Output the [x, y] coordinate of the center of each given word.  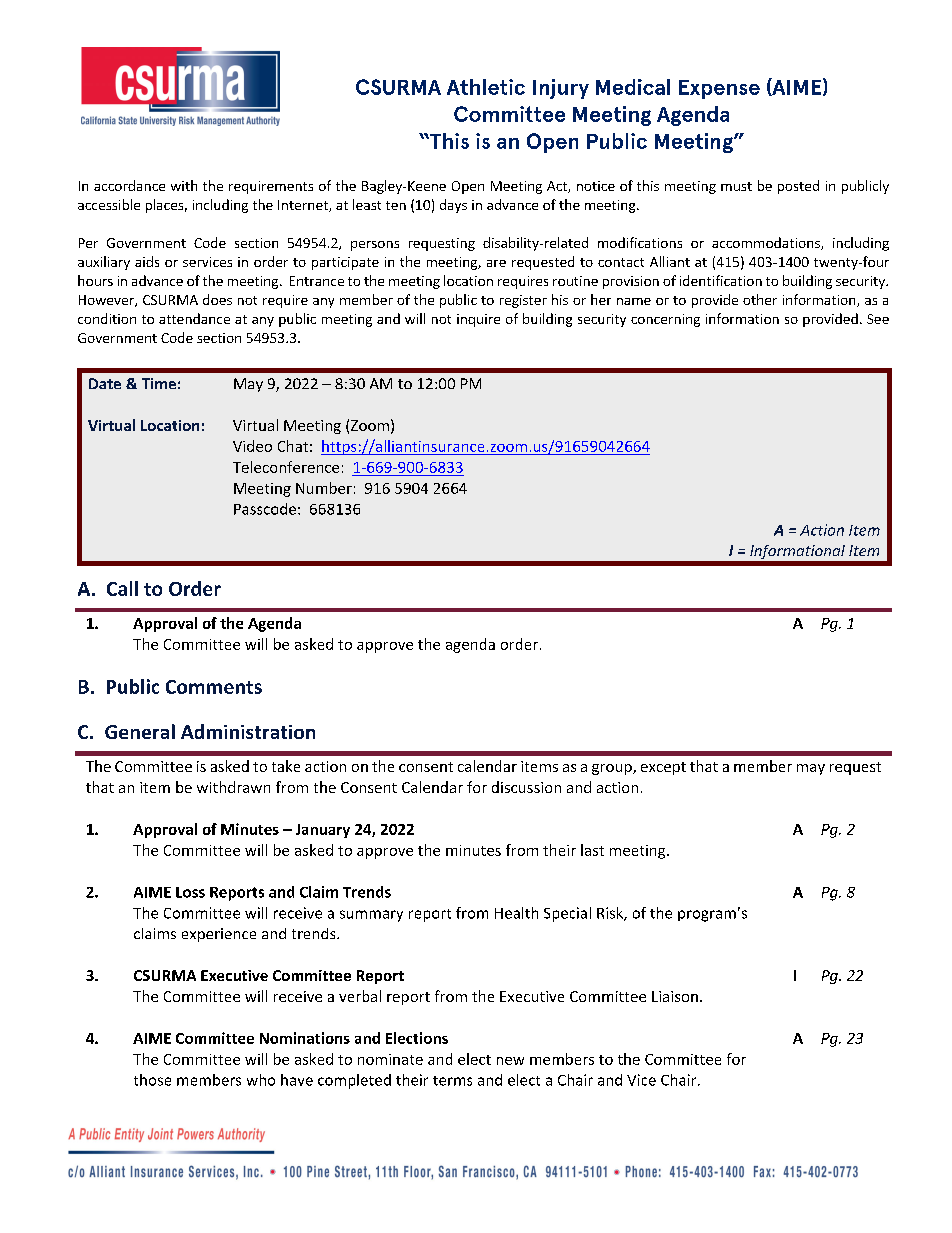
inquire [478, 320]
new [510, 1061]
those [152, 1080]
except [663, 768]
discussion [526, 787]
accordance [129, 185]
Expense [719, 89]
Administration [248, 731]
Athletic [486, 87]
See [878, 319]
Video [252, 446]
